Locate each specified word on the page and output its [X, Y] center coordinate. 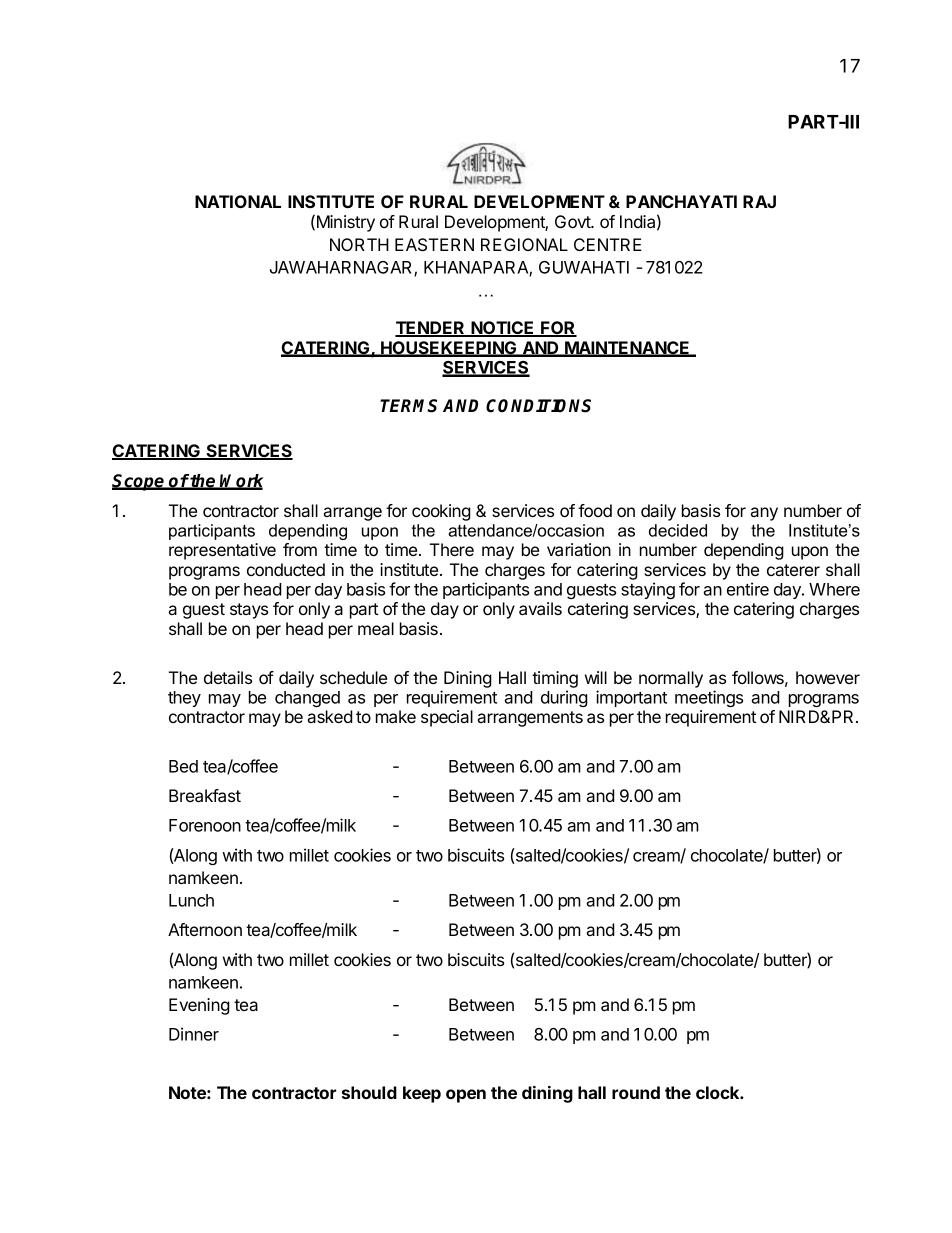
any [764, 514]
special [447, 718]
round [636, 1092]
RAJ [759, 201]
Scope [139, 482]
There [452, 549]
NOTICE [503, 329]
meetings [709, 698]
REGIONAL [524, 244]
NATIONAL [238, 201]
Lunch [191, 900]
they [184, 699]
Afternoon [205, 929]
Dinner [194, 1034]
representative [222, 551]
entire [748, 589]
